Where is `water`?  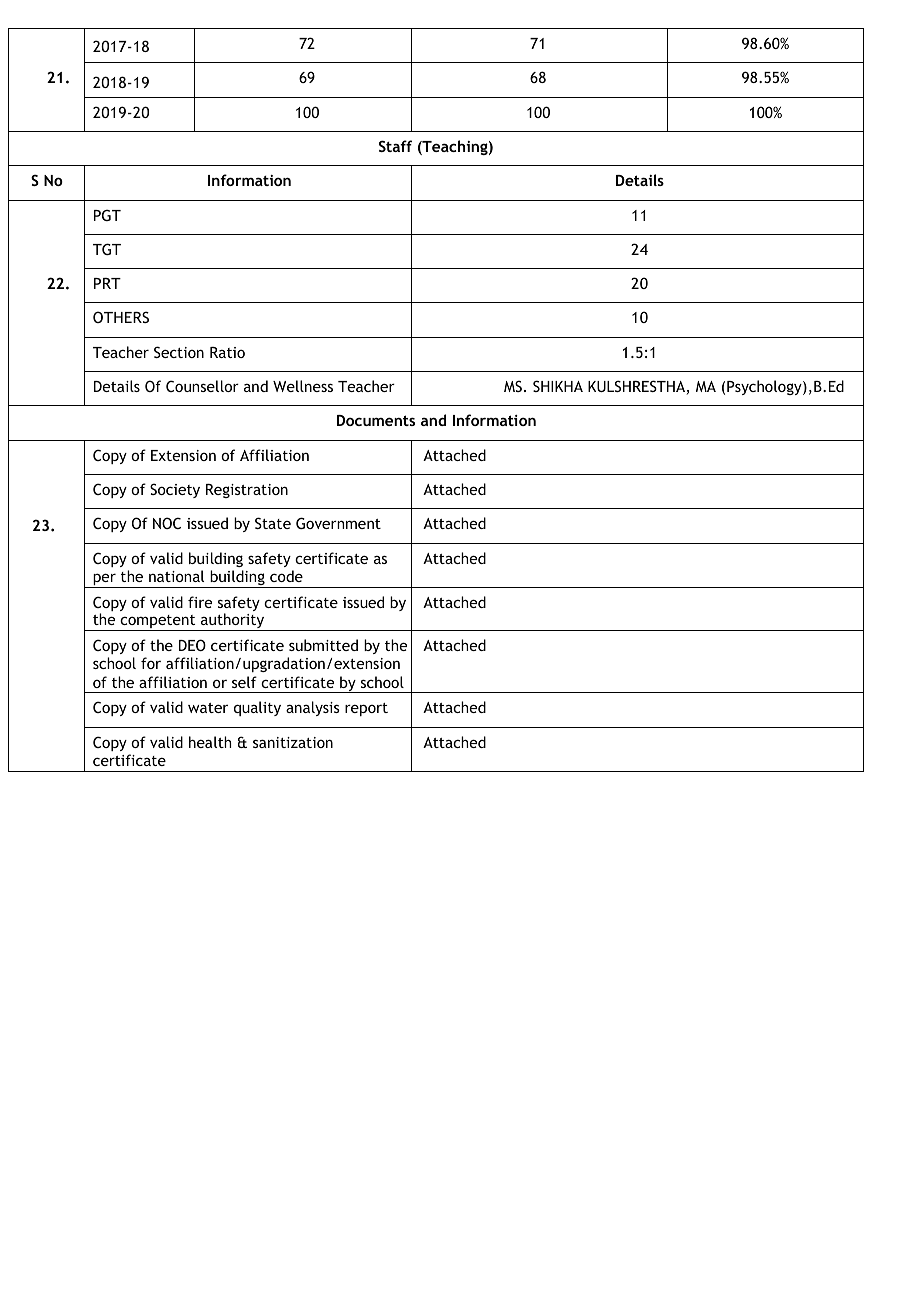
water is located at coordinates (208, 708).
